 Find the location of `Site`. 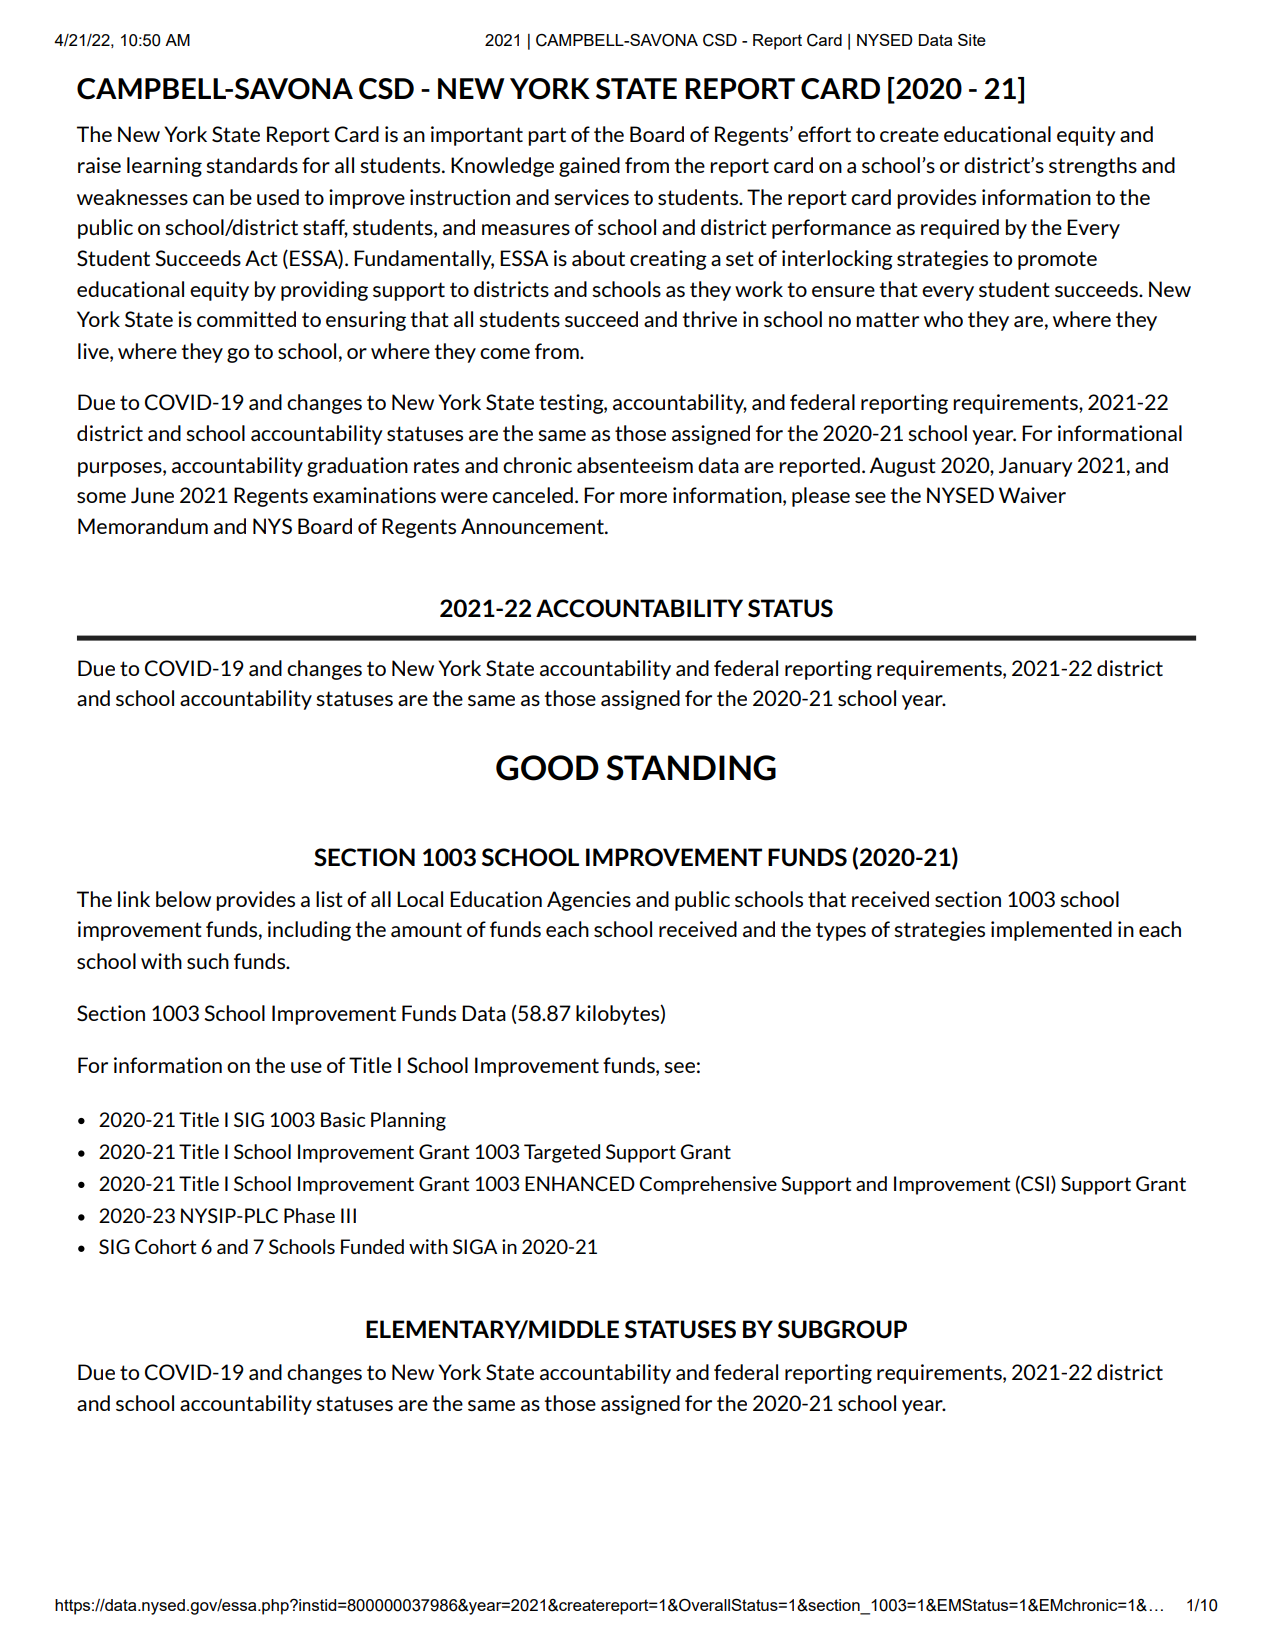

Site is located at coordinates (972, 40).
